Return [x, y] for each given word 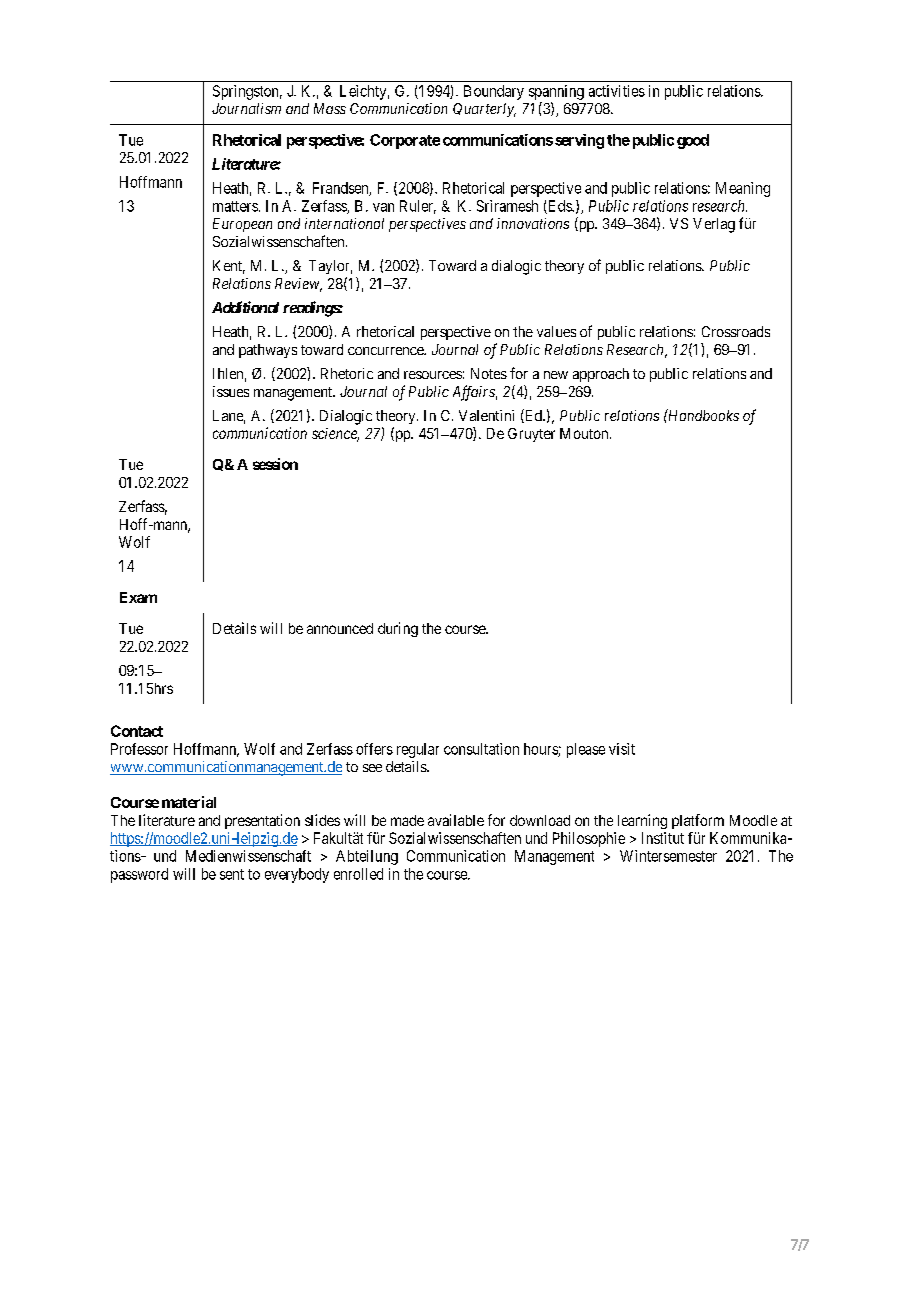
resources [433, 375]
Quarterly [484, 110]
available [456, 820]
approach [601, 375]
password [139, 875]
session [275, 464]
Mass [330, 108]
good [693, 141]
